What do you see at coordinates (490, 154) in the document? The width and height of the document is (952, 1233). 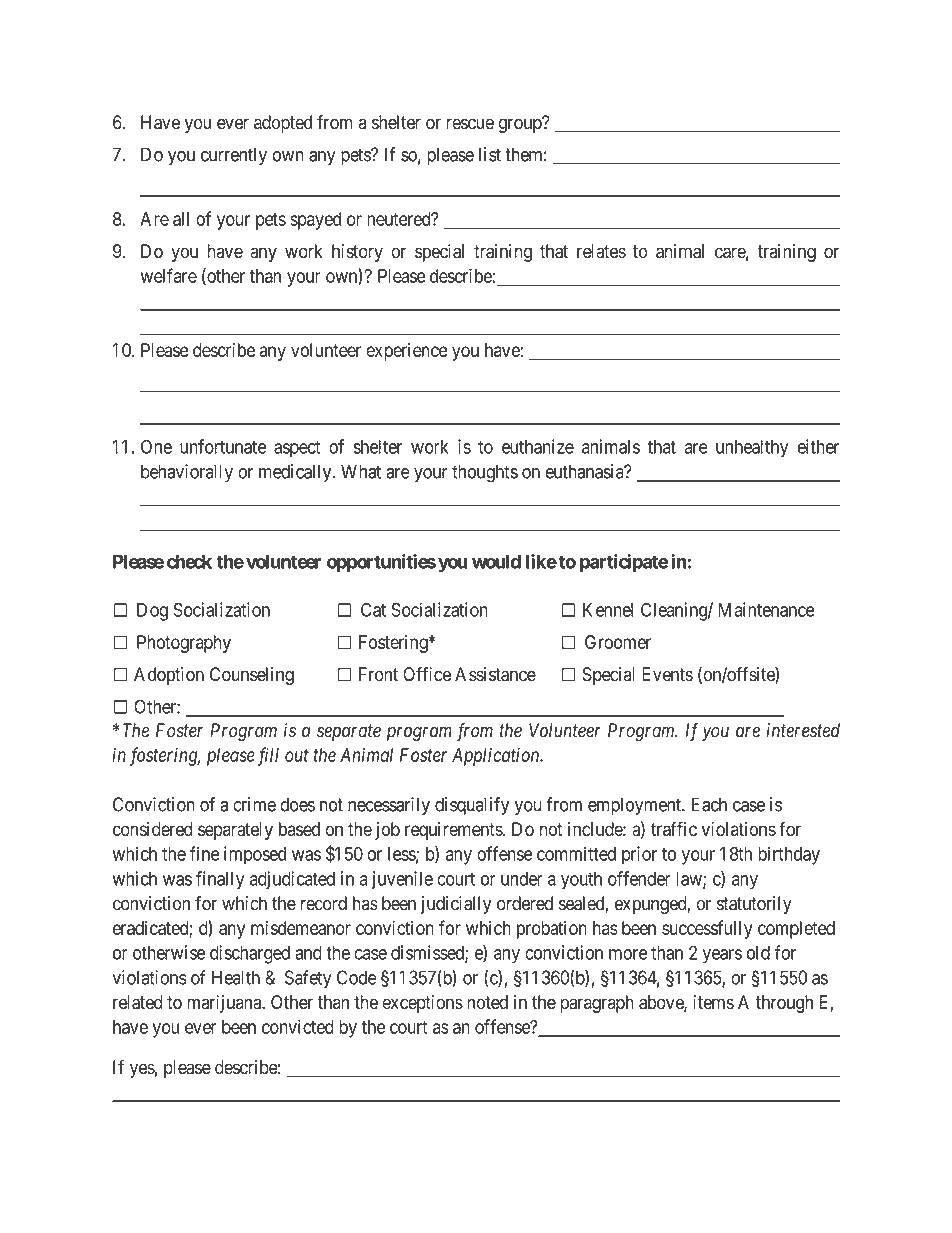 I see `list` at bounding box center [490, 154].
